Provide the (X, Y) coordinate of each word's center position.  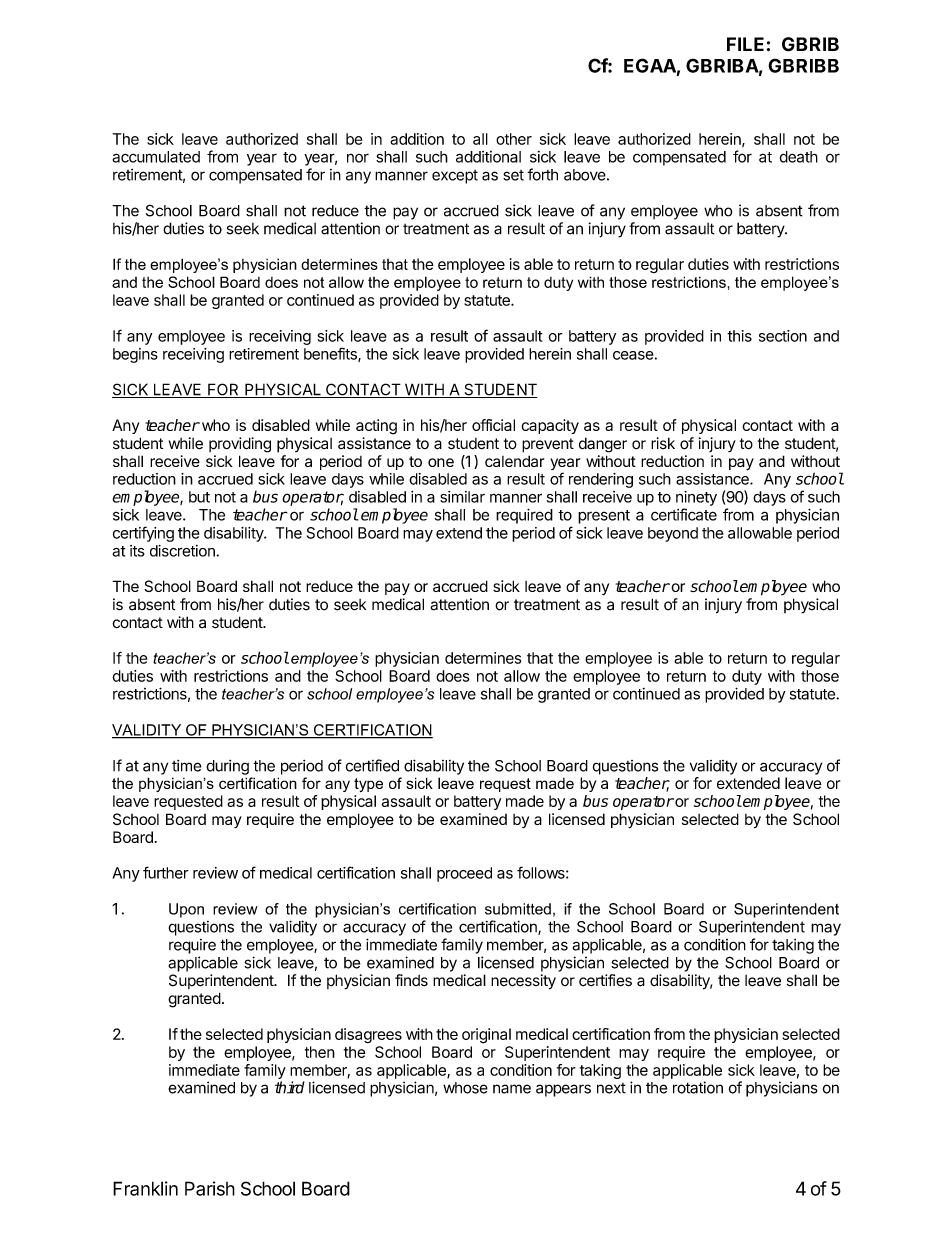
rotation (698, 1087)
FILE (745, 44)
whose (465, 1088)
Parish (210, 1188)
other (514, 139)
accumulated (156, 157)
